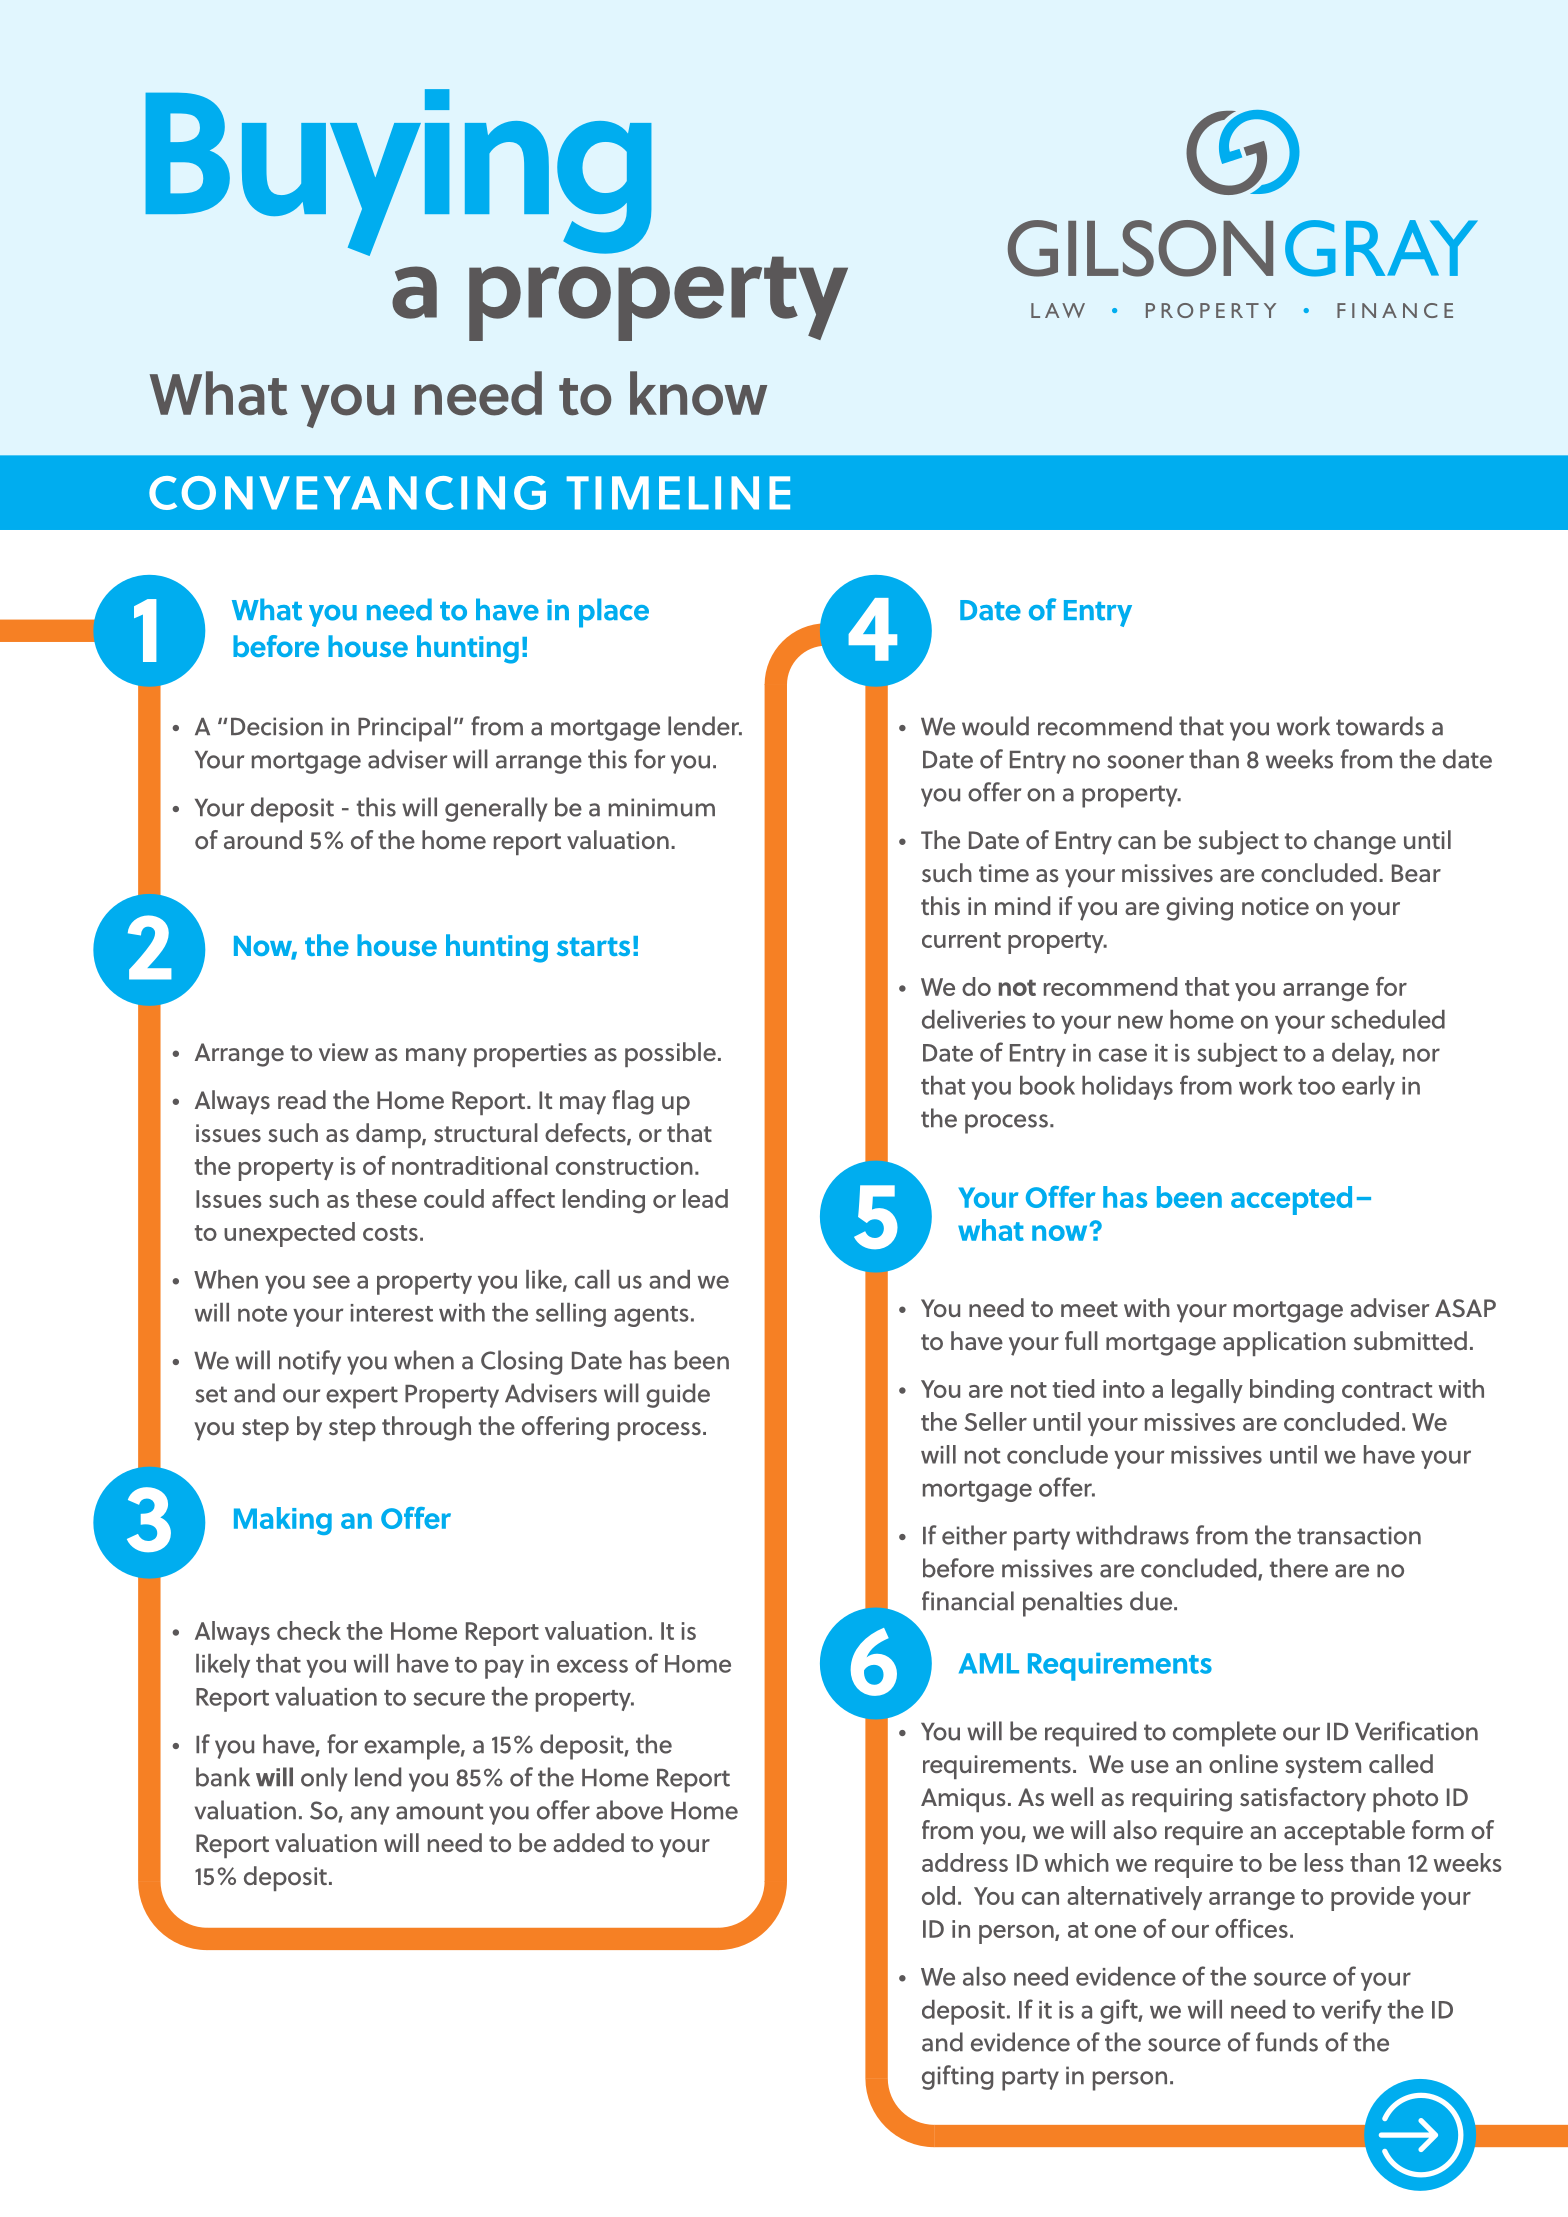 The height and width of the page is (2217, 1568). What do you see at coordinates (995, 726) in the page?
I see `would` at bounding box center [995, 726].
